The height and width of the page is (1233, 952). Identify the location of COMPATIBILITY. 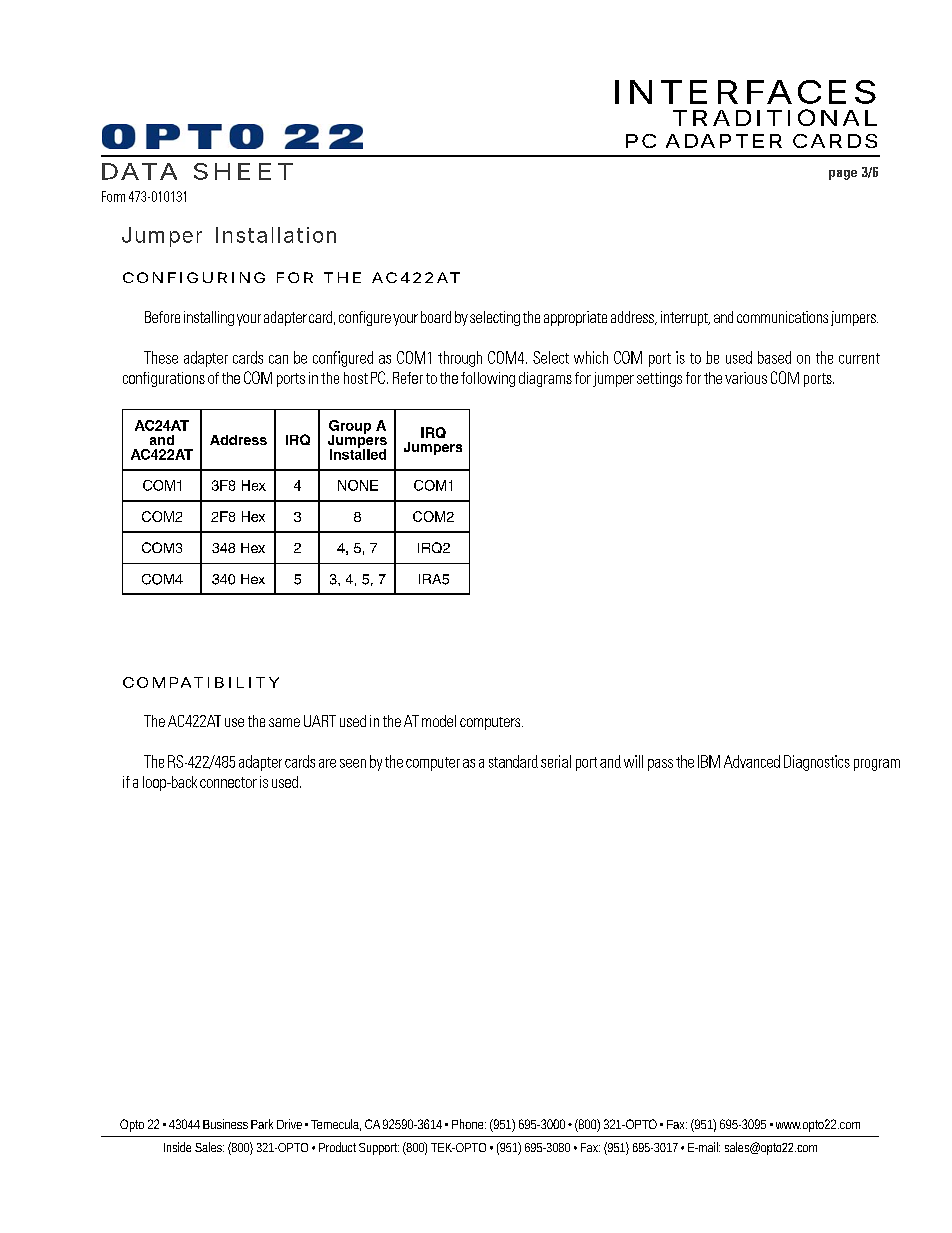
(201, 682).
